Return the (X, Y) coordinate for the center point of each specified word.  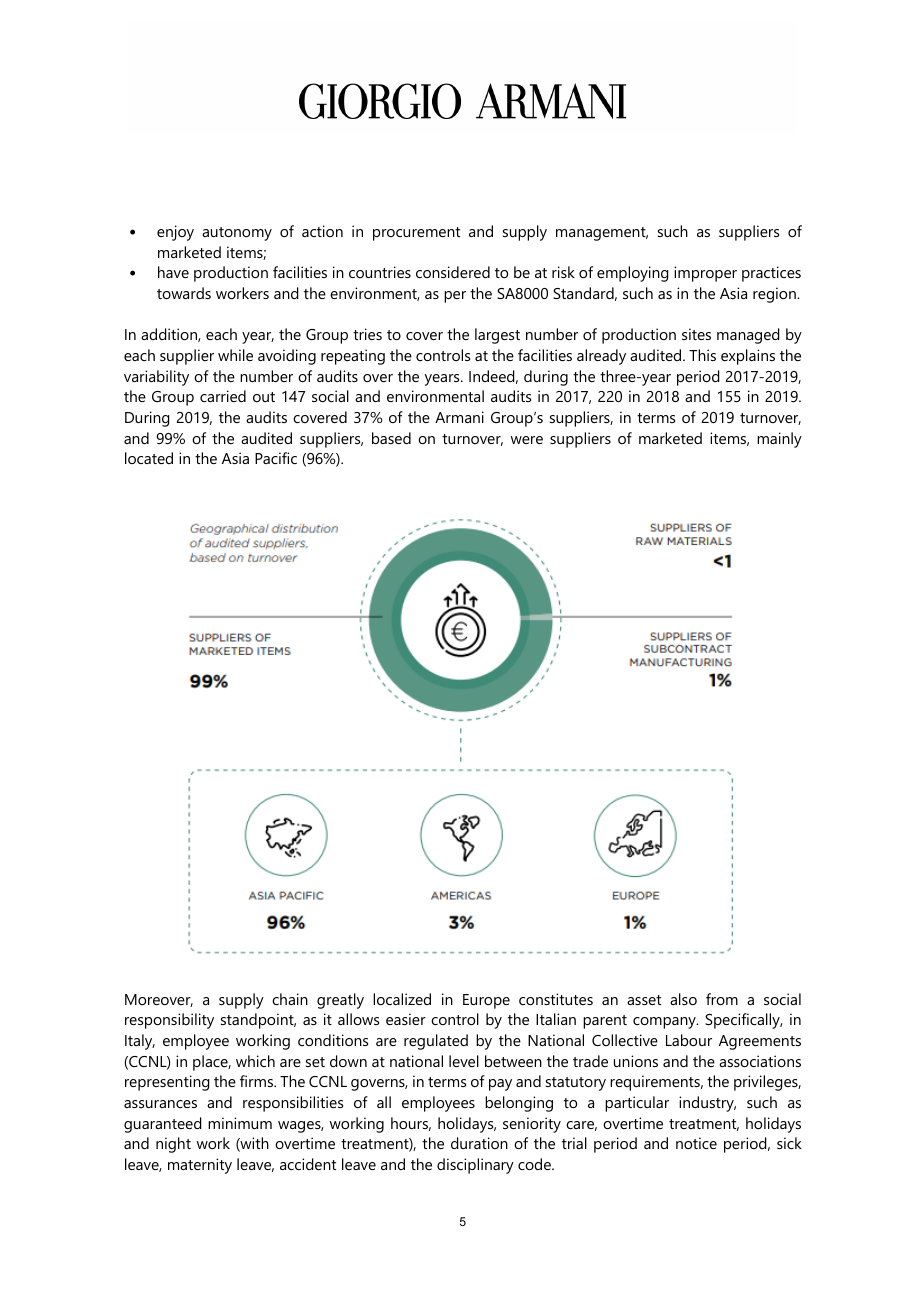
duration (479, 1143)
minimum (240, 1123)
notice (696, 1143)
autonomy (237, 234)
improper (705, 274)
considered (453, 272)
